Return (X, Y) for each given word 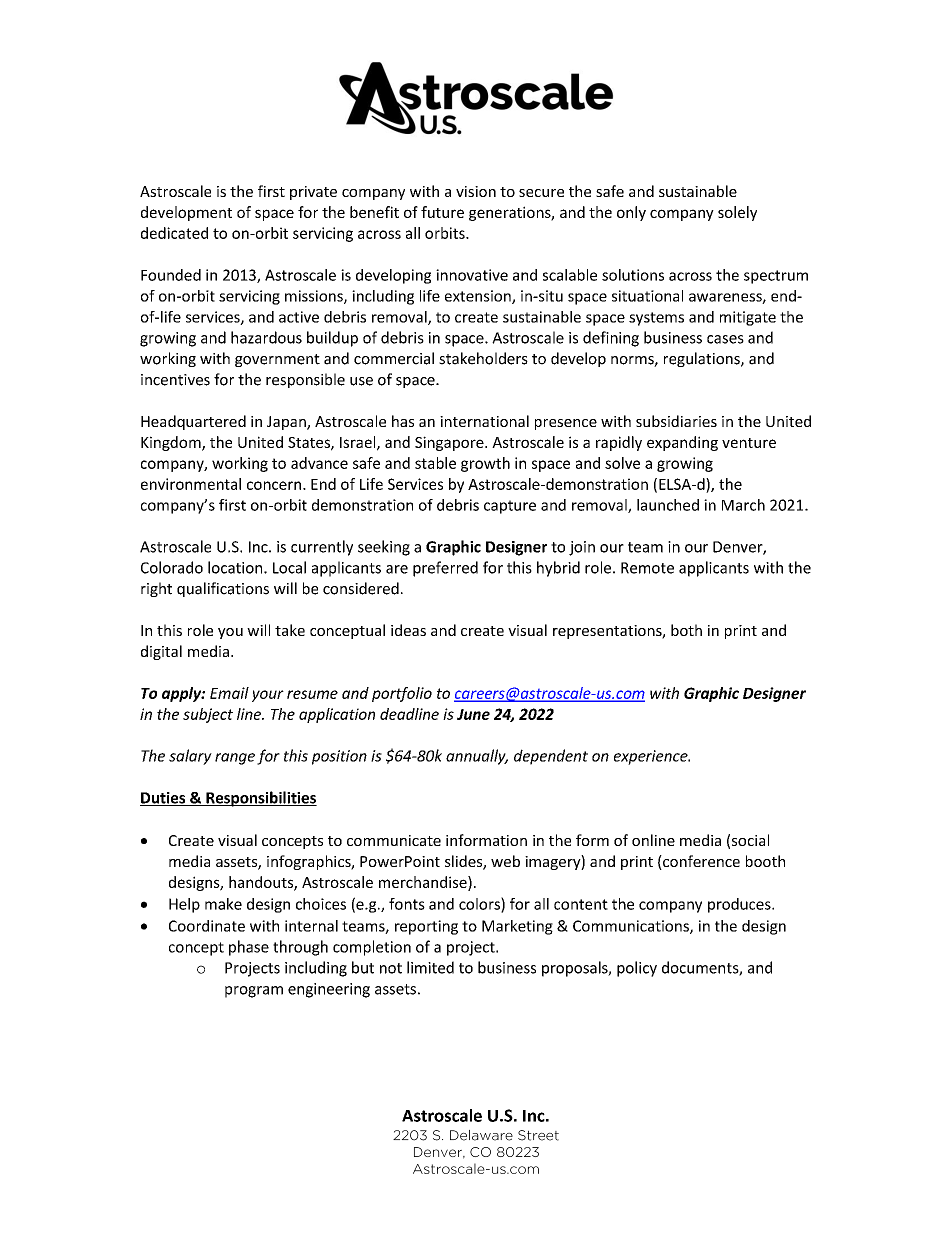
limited (430, 967)
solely (737, 213)
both (686, 630)
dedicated (174, 233)
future (442, 212)
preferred (445, 569)
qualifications (223, 589)
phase (249, 948)
